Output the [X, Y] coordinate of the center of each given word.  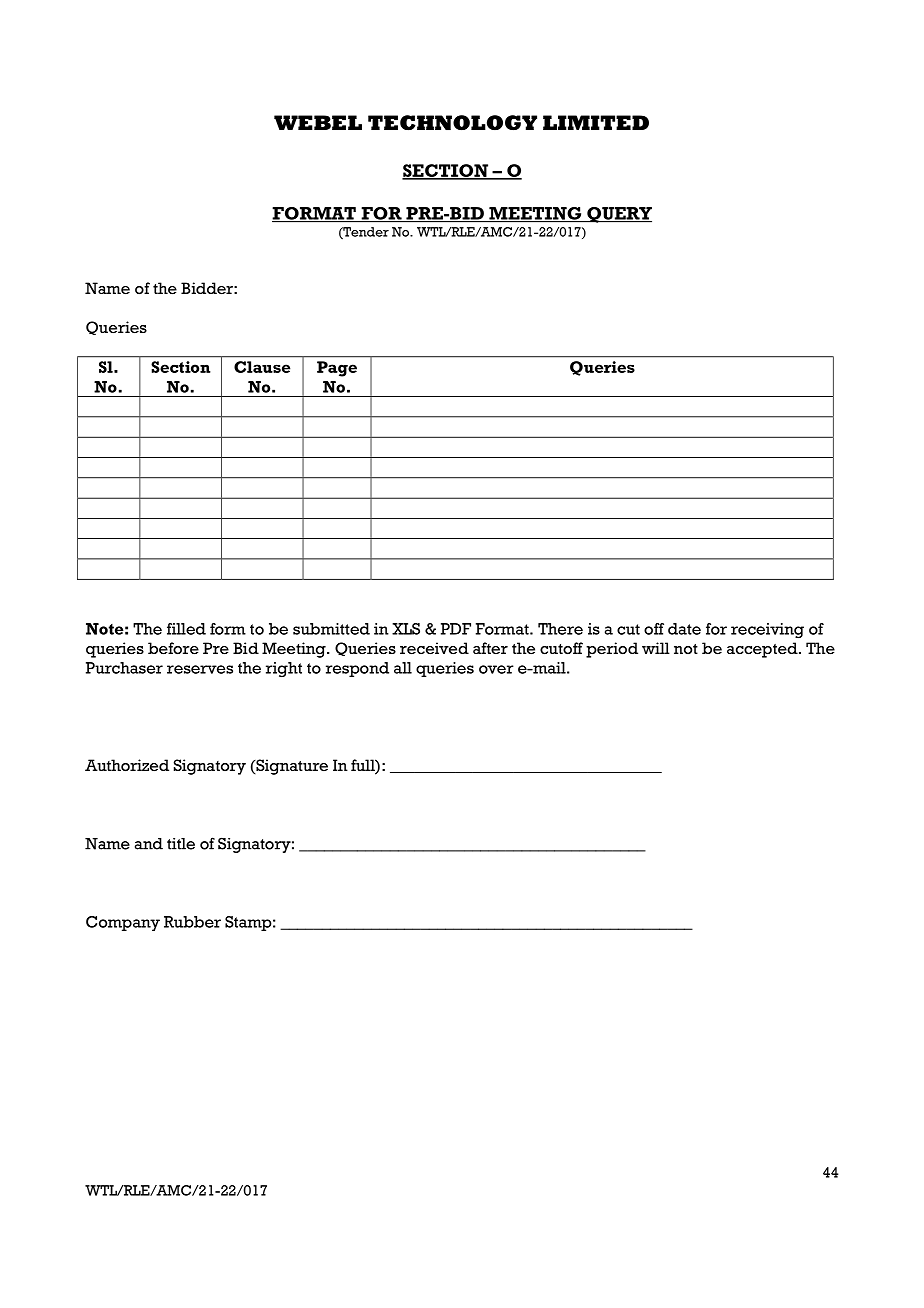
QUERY [618, 215]
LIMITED [596, 122]
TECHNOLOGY [452, 123]
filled [186, 629]
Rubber [192, 922]
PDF [456, 629]
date [684, 629]
